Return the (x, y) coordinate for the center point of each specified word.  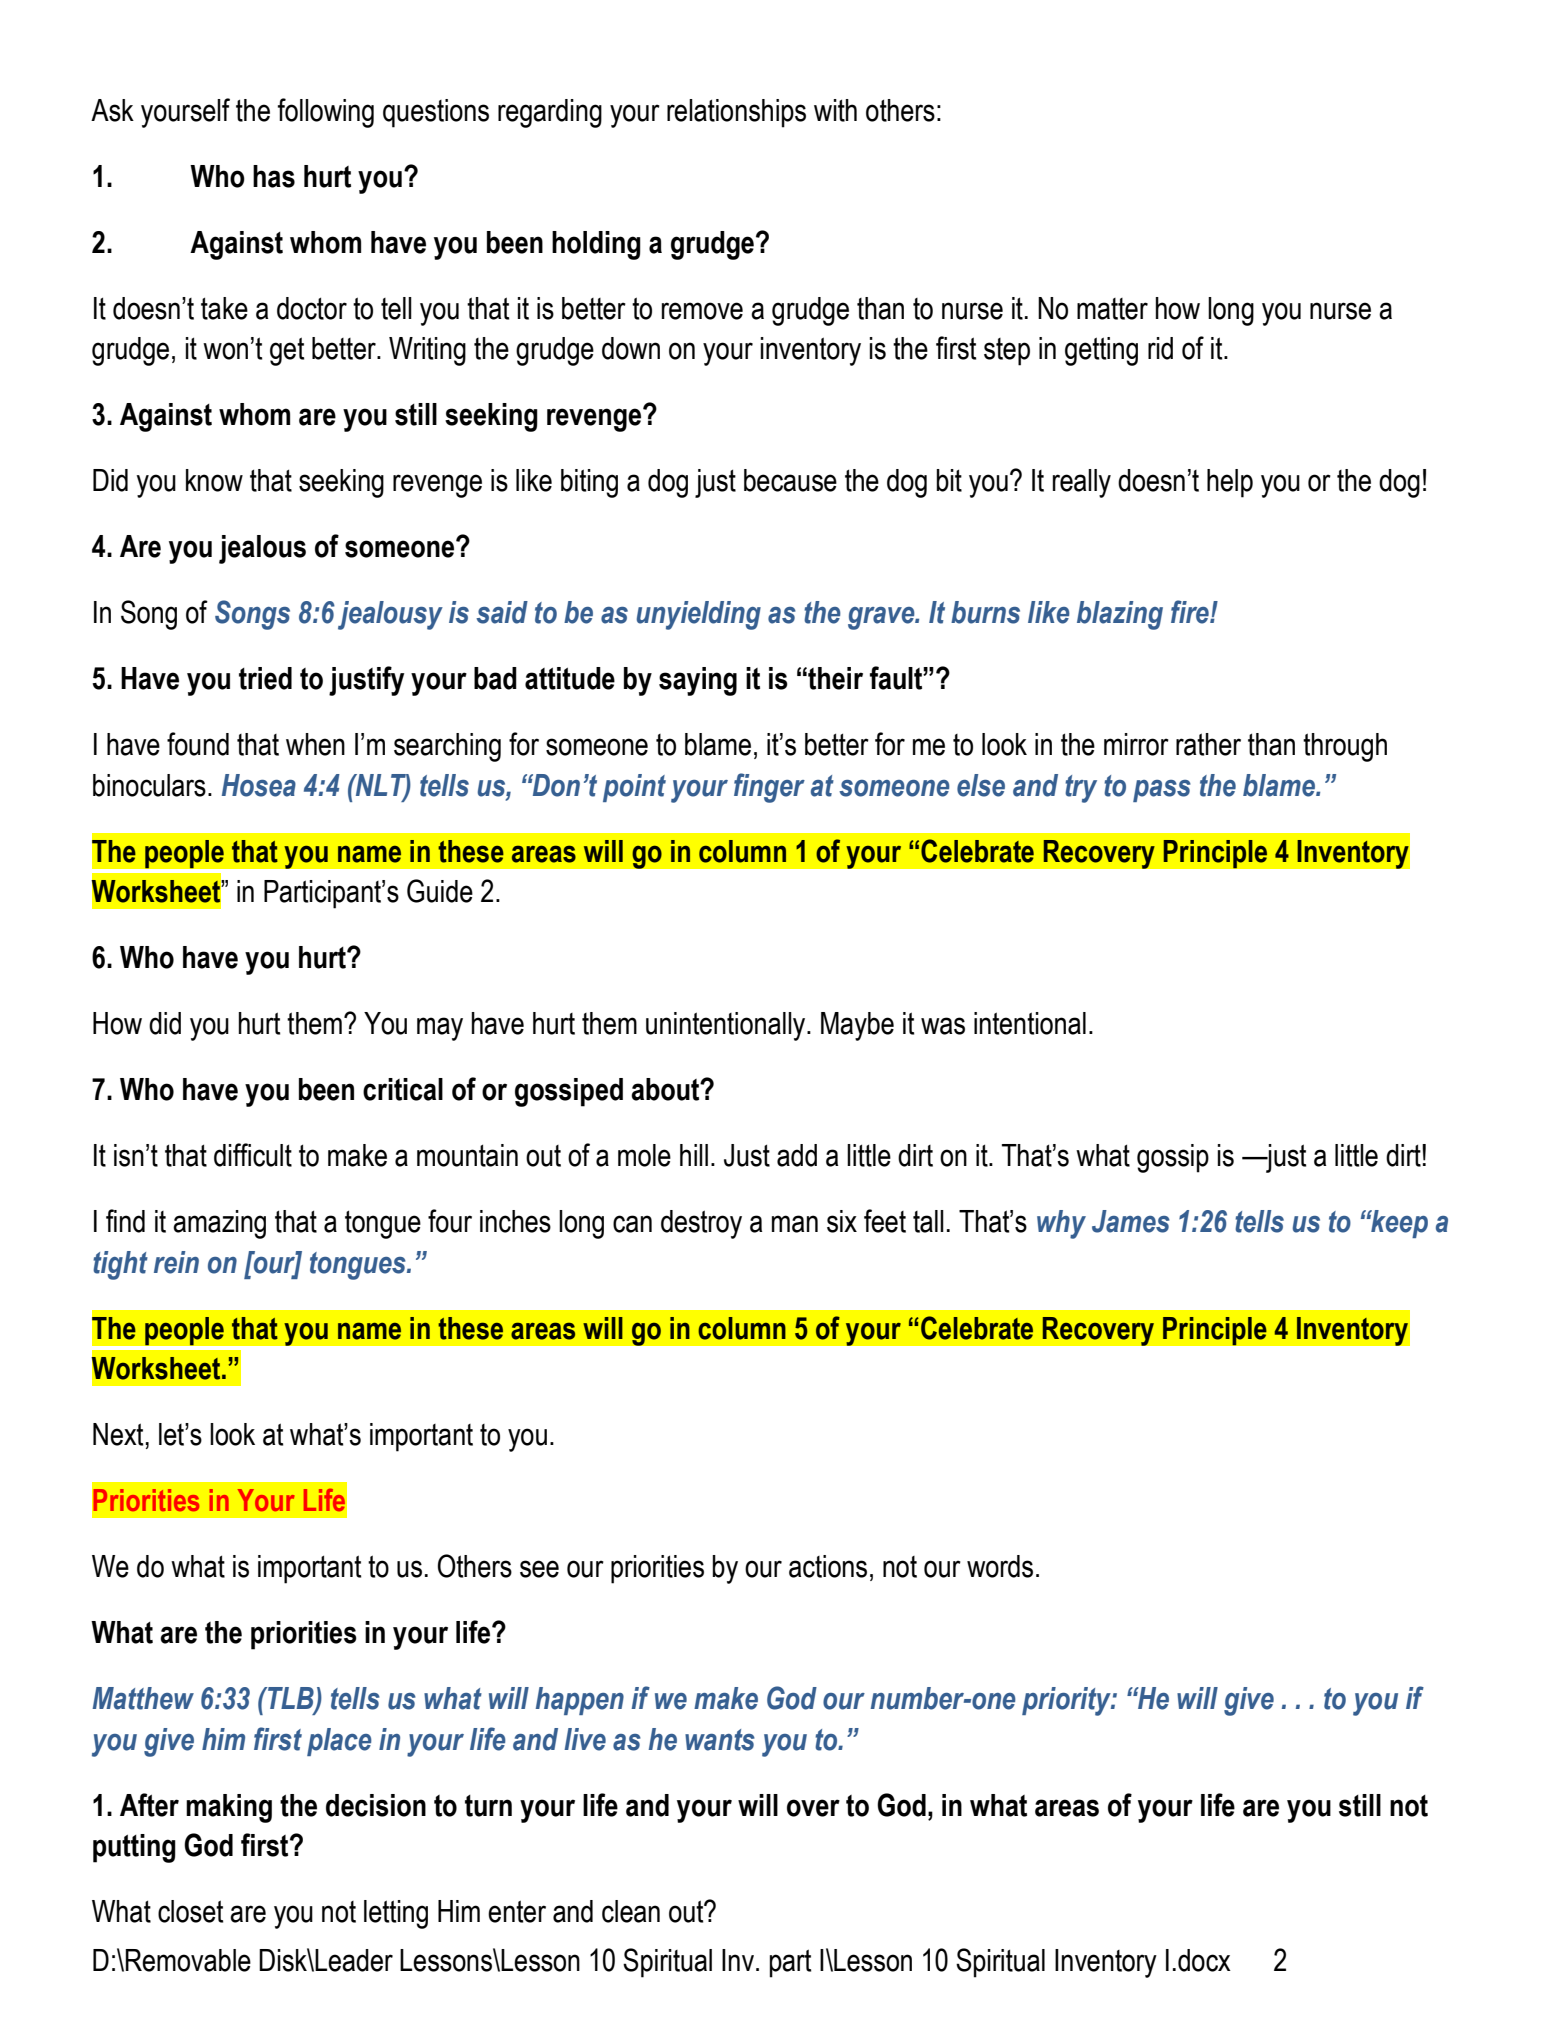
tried (265, 678)
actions (828, 1566)
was (943, 1026)
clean (631, 1911)
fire (1191, 612)
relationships (736, 113)
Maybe (857, 1026)
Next (118, 1434)
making (229, 1808)
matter (1112, 309)
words (1000, 1566)
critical (403, 1089)
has (274, 176)
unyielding (699, 615)
